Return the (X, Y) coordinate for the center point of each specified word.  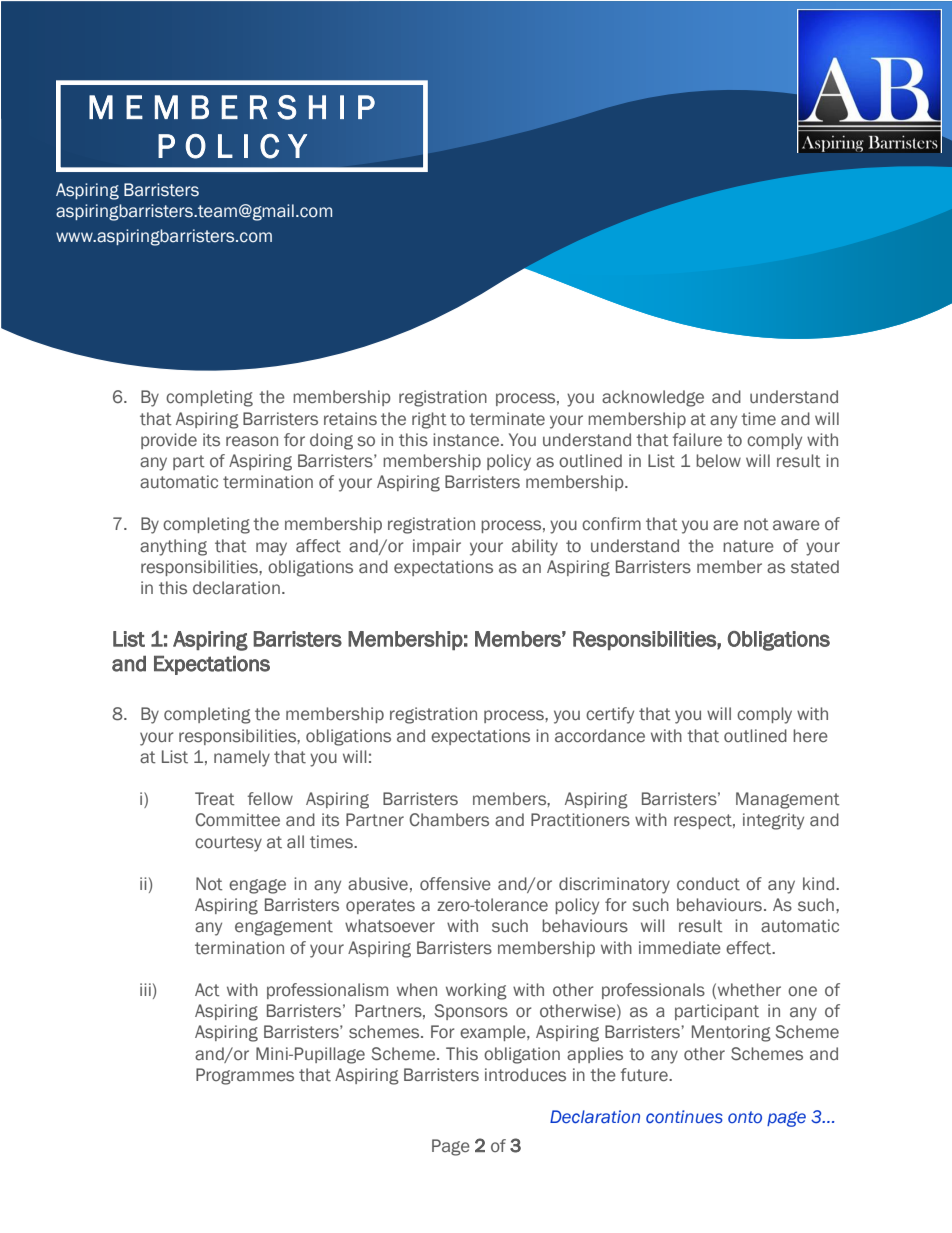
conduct (708, 884)
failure (697, 439)
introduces (525, 1075)
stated (815, 567)
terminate (507, 419)
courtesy (228, 844)
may (271, 549)
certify (610, 715)
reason (252, 441)
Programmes (245, 1076)
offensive (455, 884)
